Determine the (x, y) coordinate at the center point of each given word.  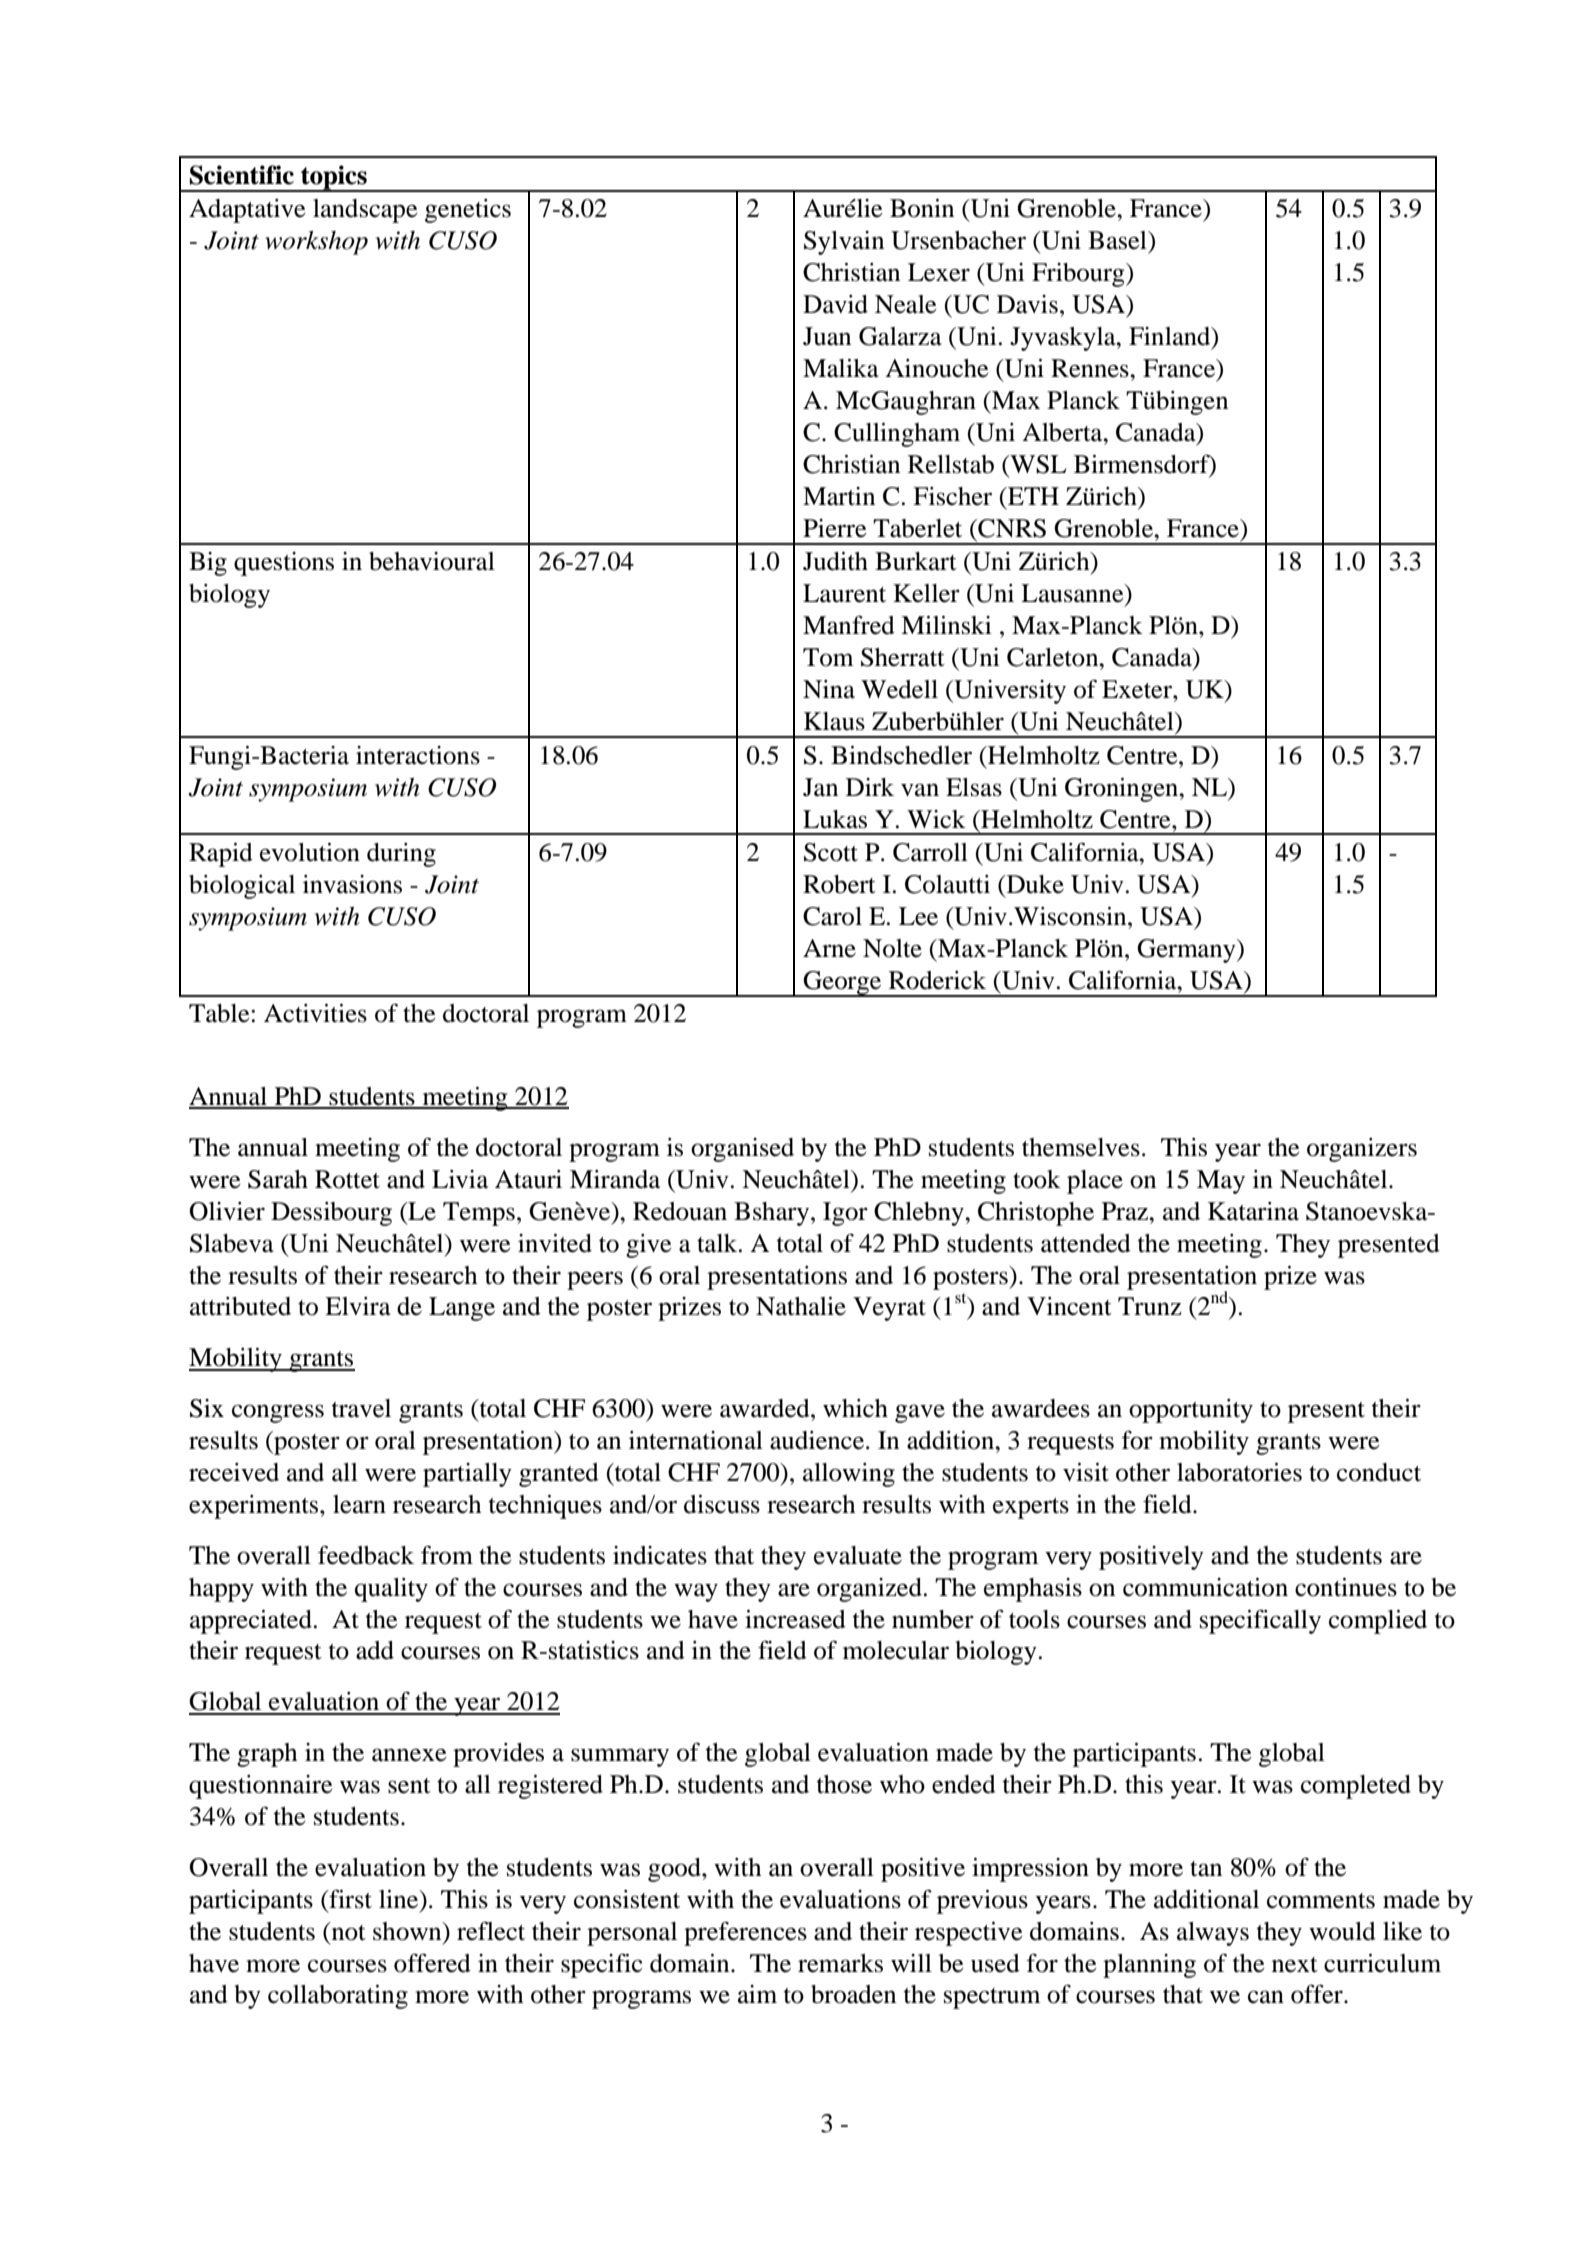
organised (742, 1150)
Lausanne (1073, 593)
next (1295, 1965)
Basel (1118, 240)
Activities (315, 1013)
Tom (828, 657)
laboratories (1239, 1472)
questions (284, 564)
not (347, 1931)
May (1221, 1182)
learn (359, 1504)
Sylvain (844, 243)
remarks (840, 1963)
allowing (849, 1475)
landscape (365, 211)
